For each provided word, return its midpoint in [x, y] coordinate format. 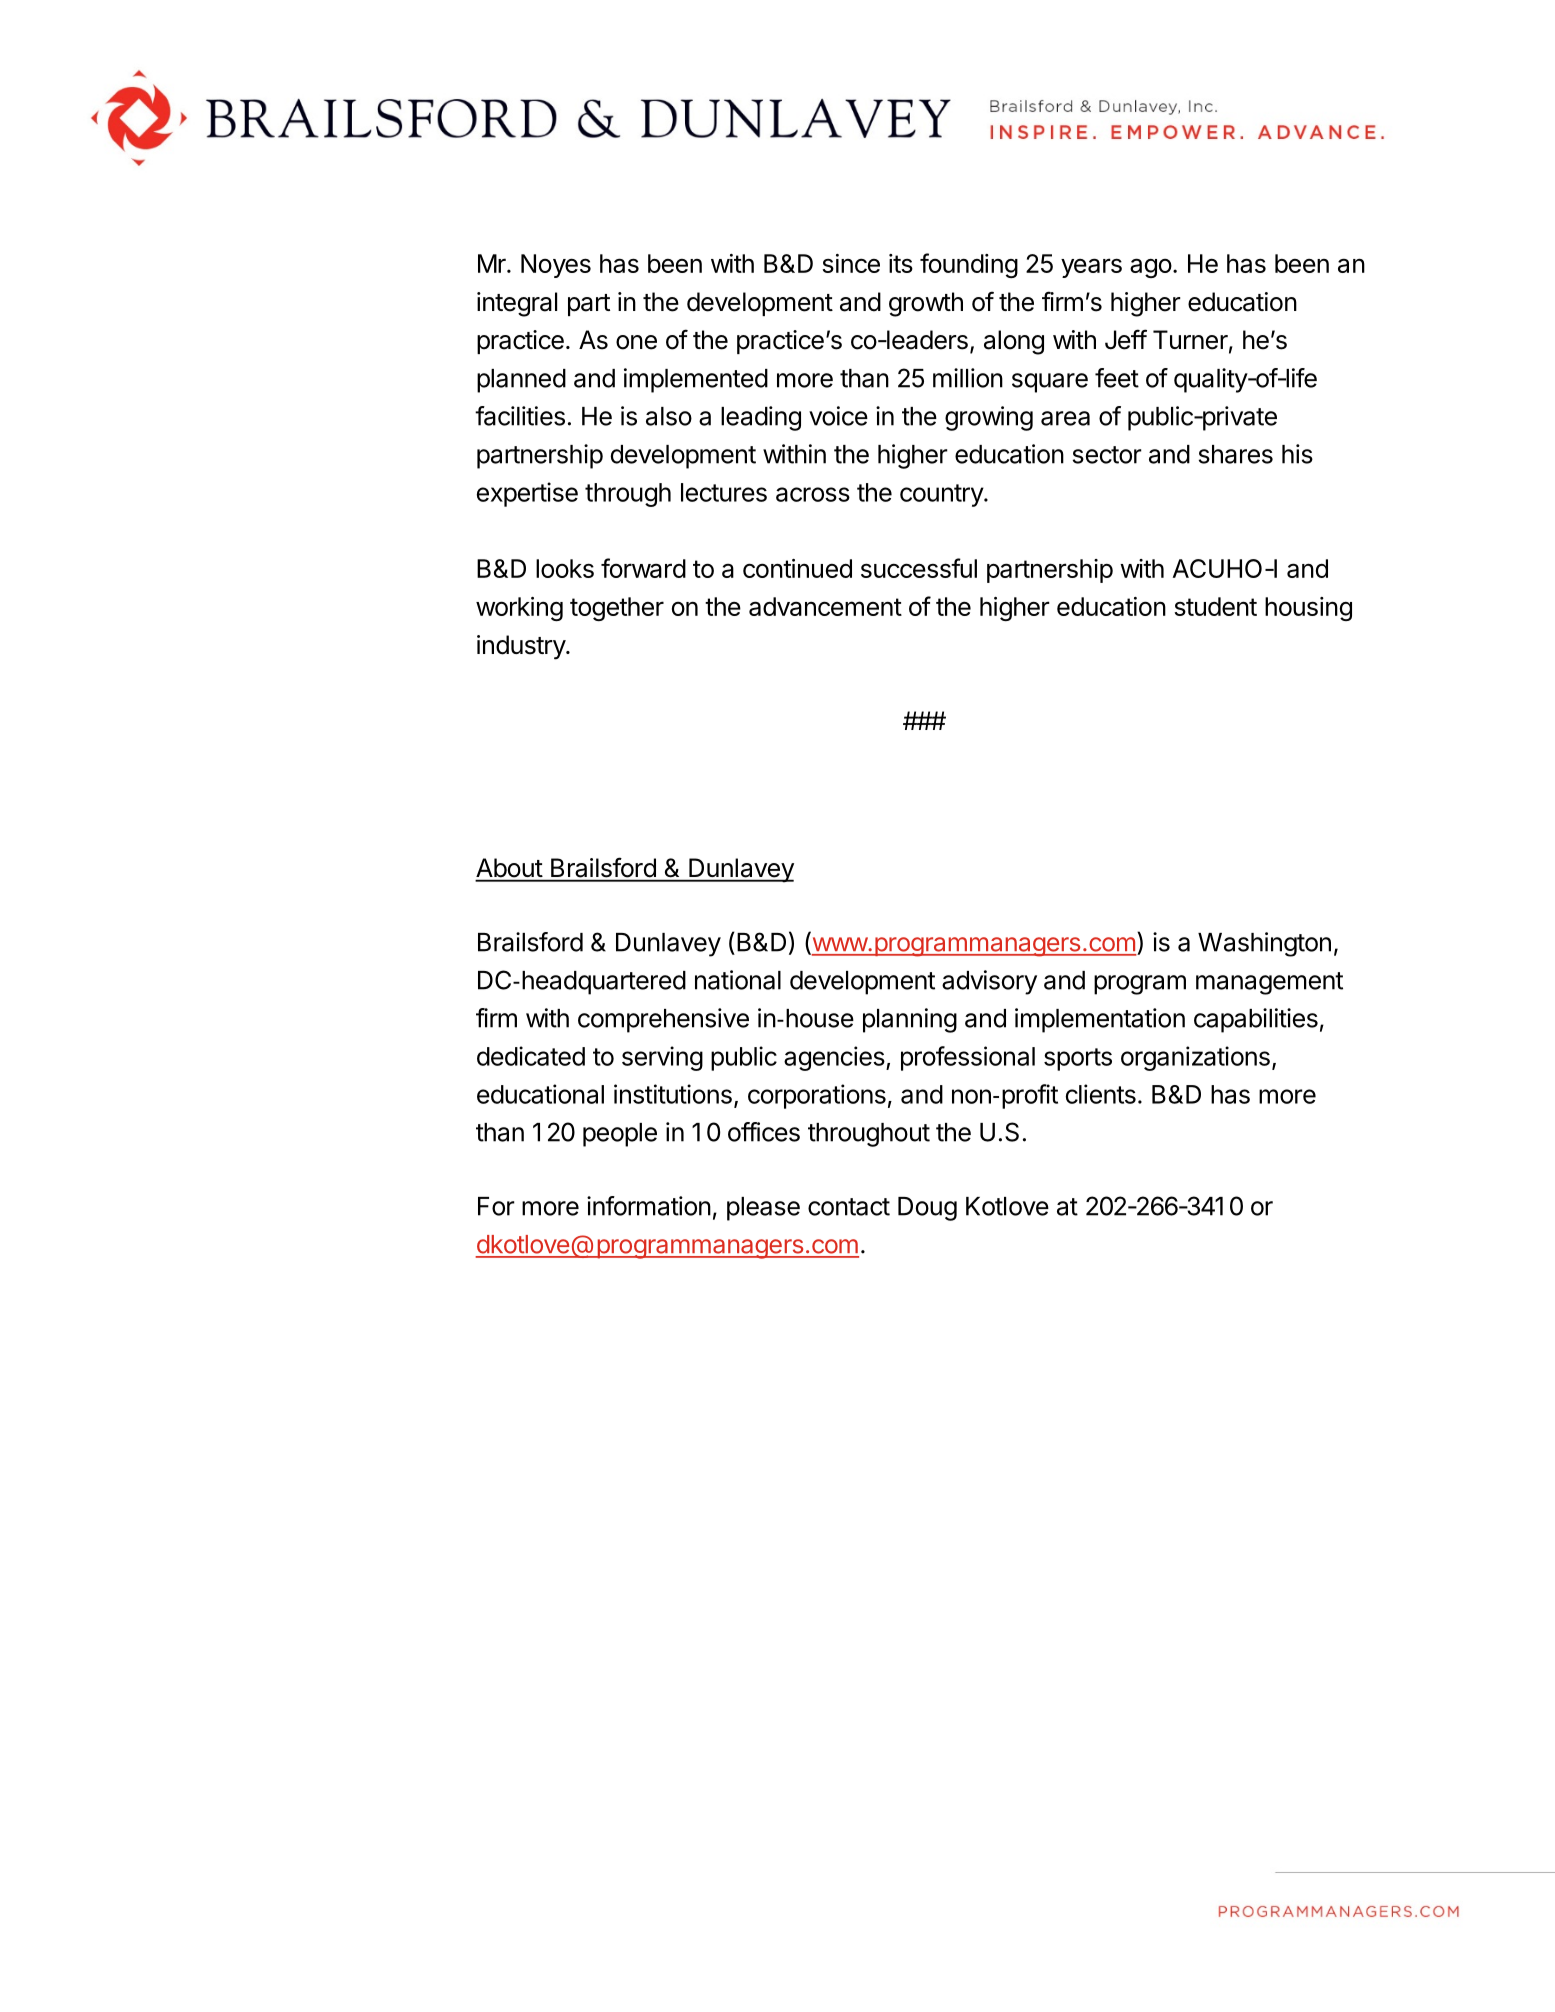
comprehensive [663, 1020]
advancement [825, 606]
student [1215, 606]
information [649, 1206]
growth [926, 304]
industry [522, 647]
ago [1151, 268]
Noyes [556, 266]
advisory [989, 982]
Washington [1264, 944]
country [942, 495]
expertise [527, 494]
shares [1236, 454]
